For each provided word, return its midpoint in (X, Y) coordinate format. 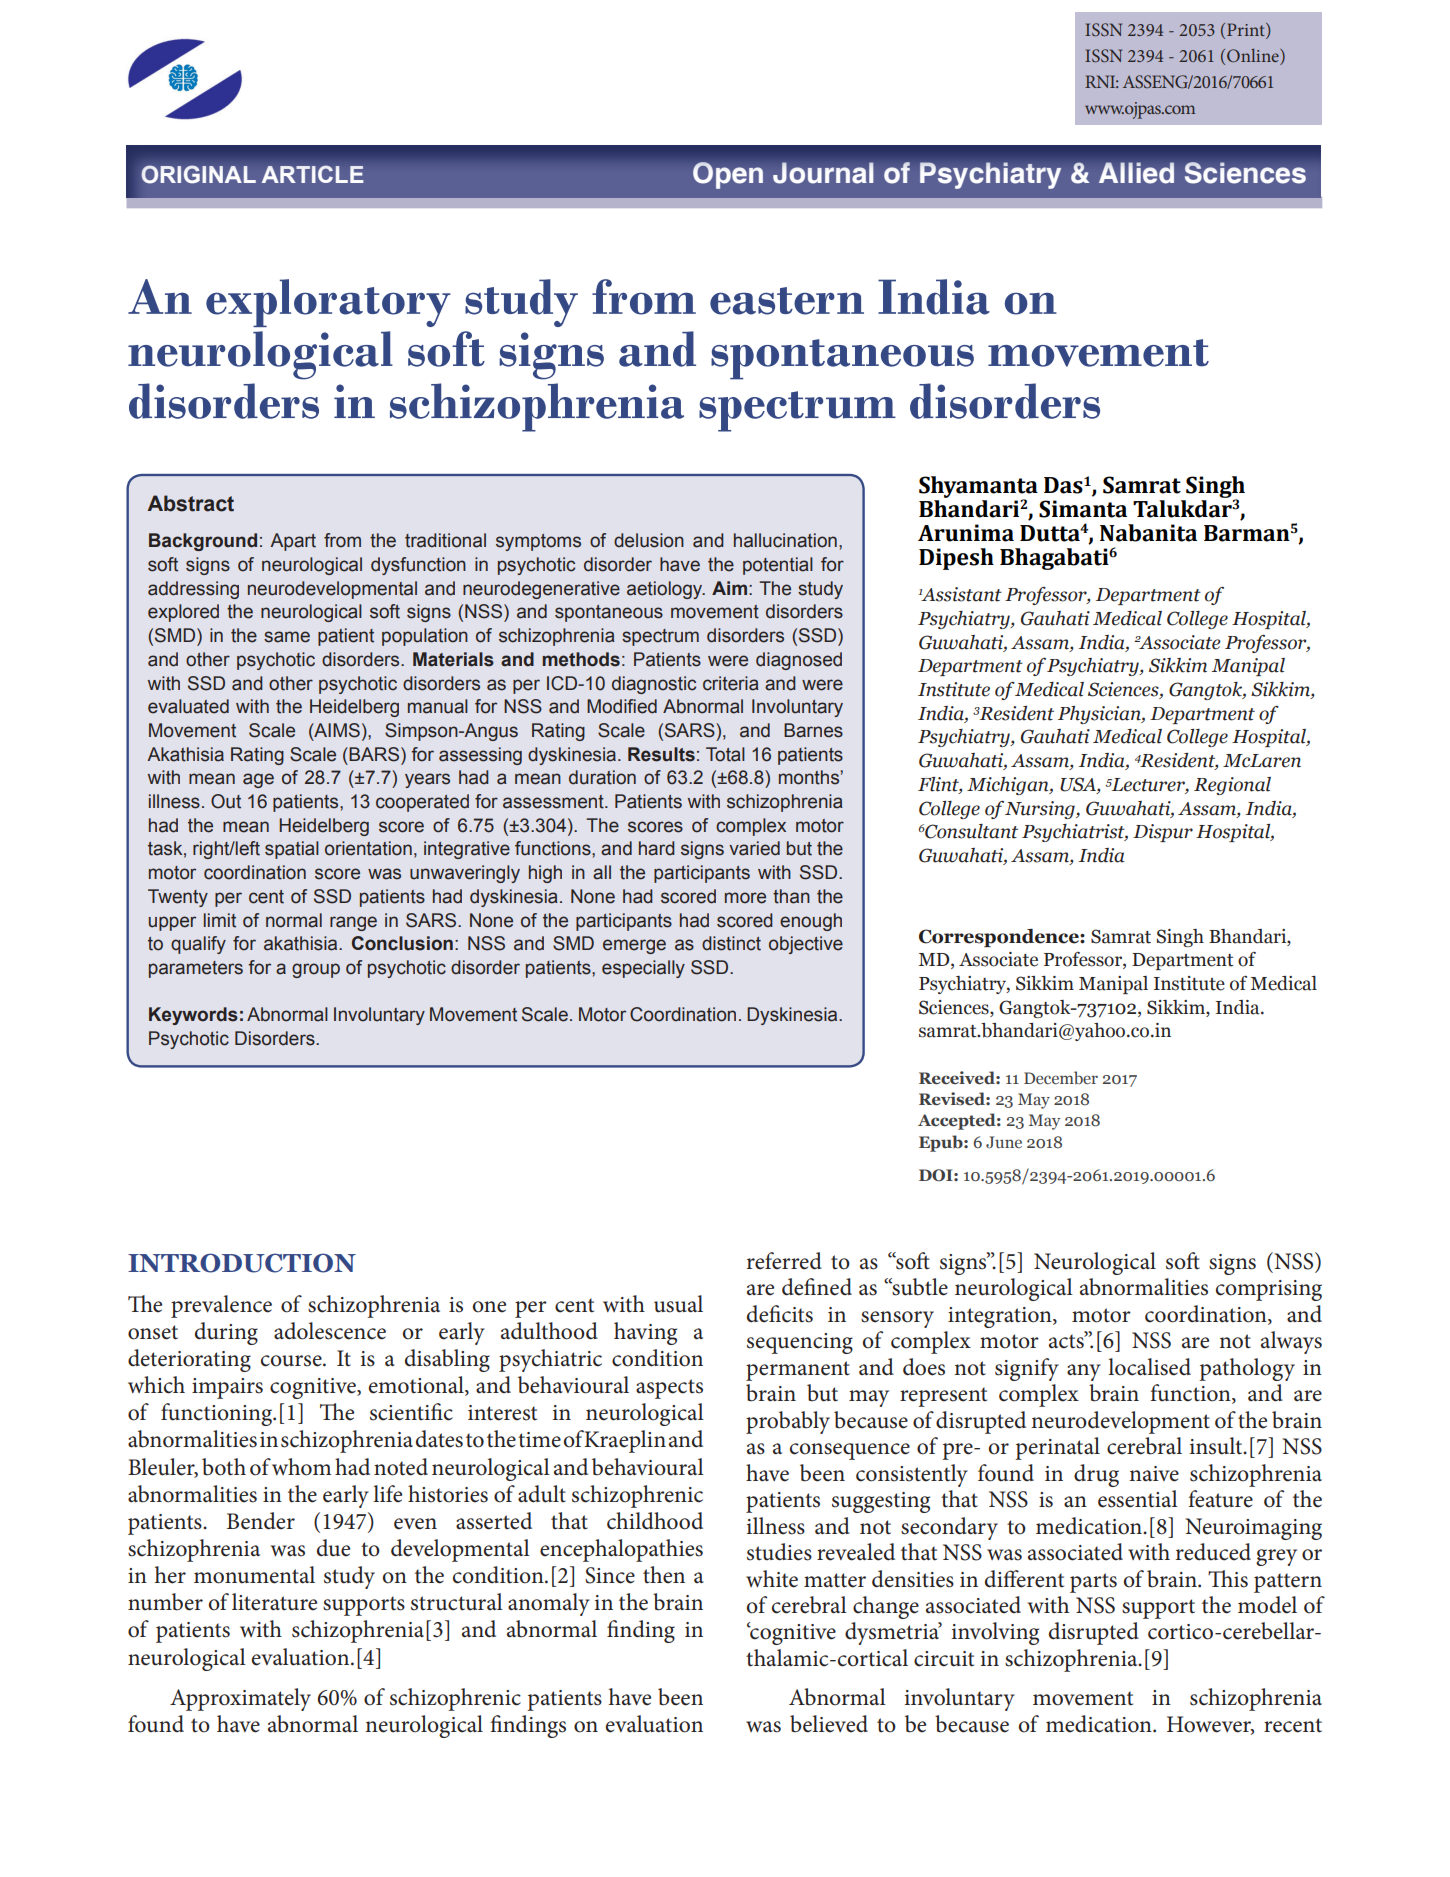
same (287, 637)
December (1061, 1078)
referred (784, 1261)
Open (728, 175)
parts (1093, 1583)
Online (1254, 56)
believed (829, 1724)
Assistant (960, 594)
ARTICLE (313, 174)
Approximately (240, 1699)
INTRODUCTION (242, 1263)
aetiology (666, 590)
